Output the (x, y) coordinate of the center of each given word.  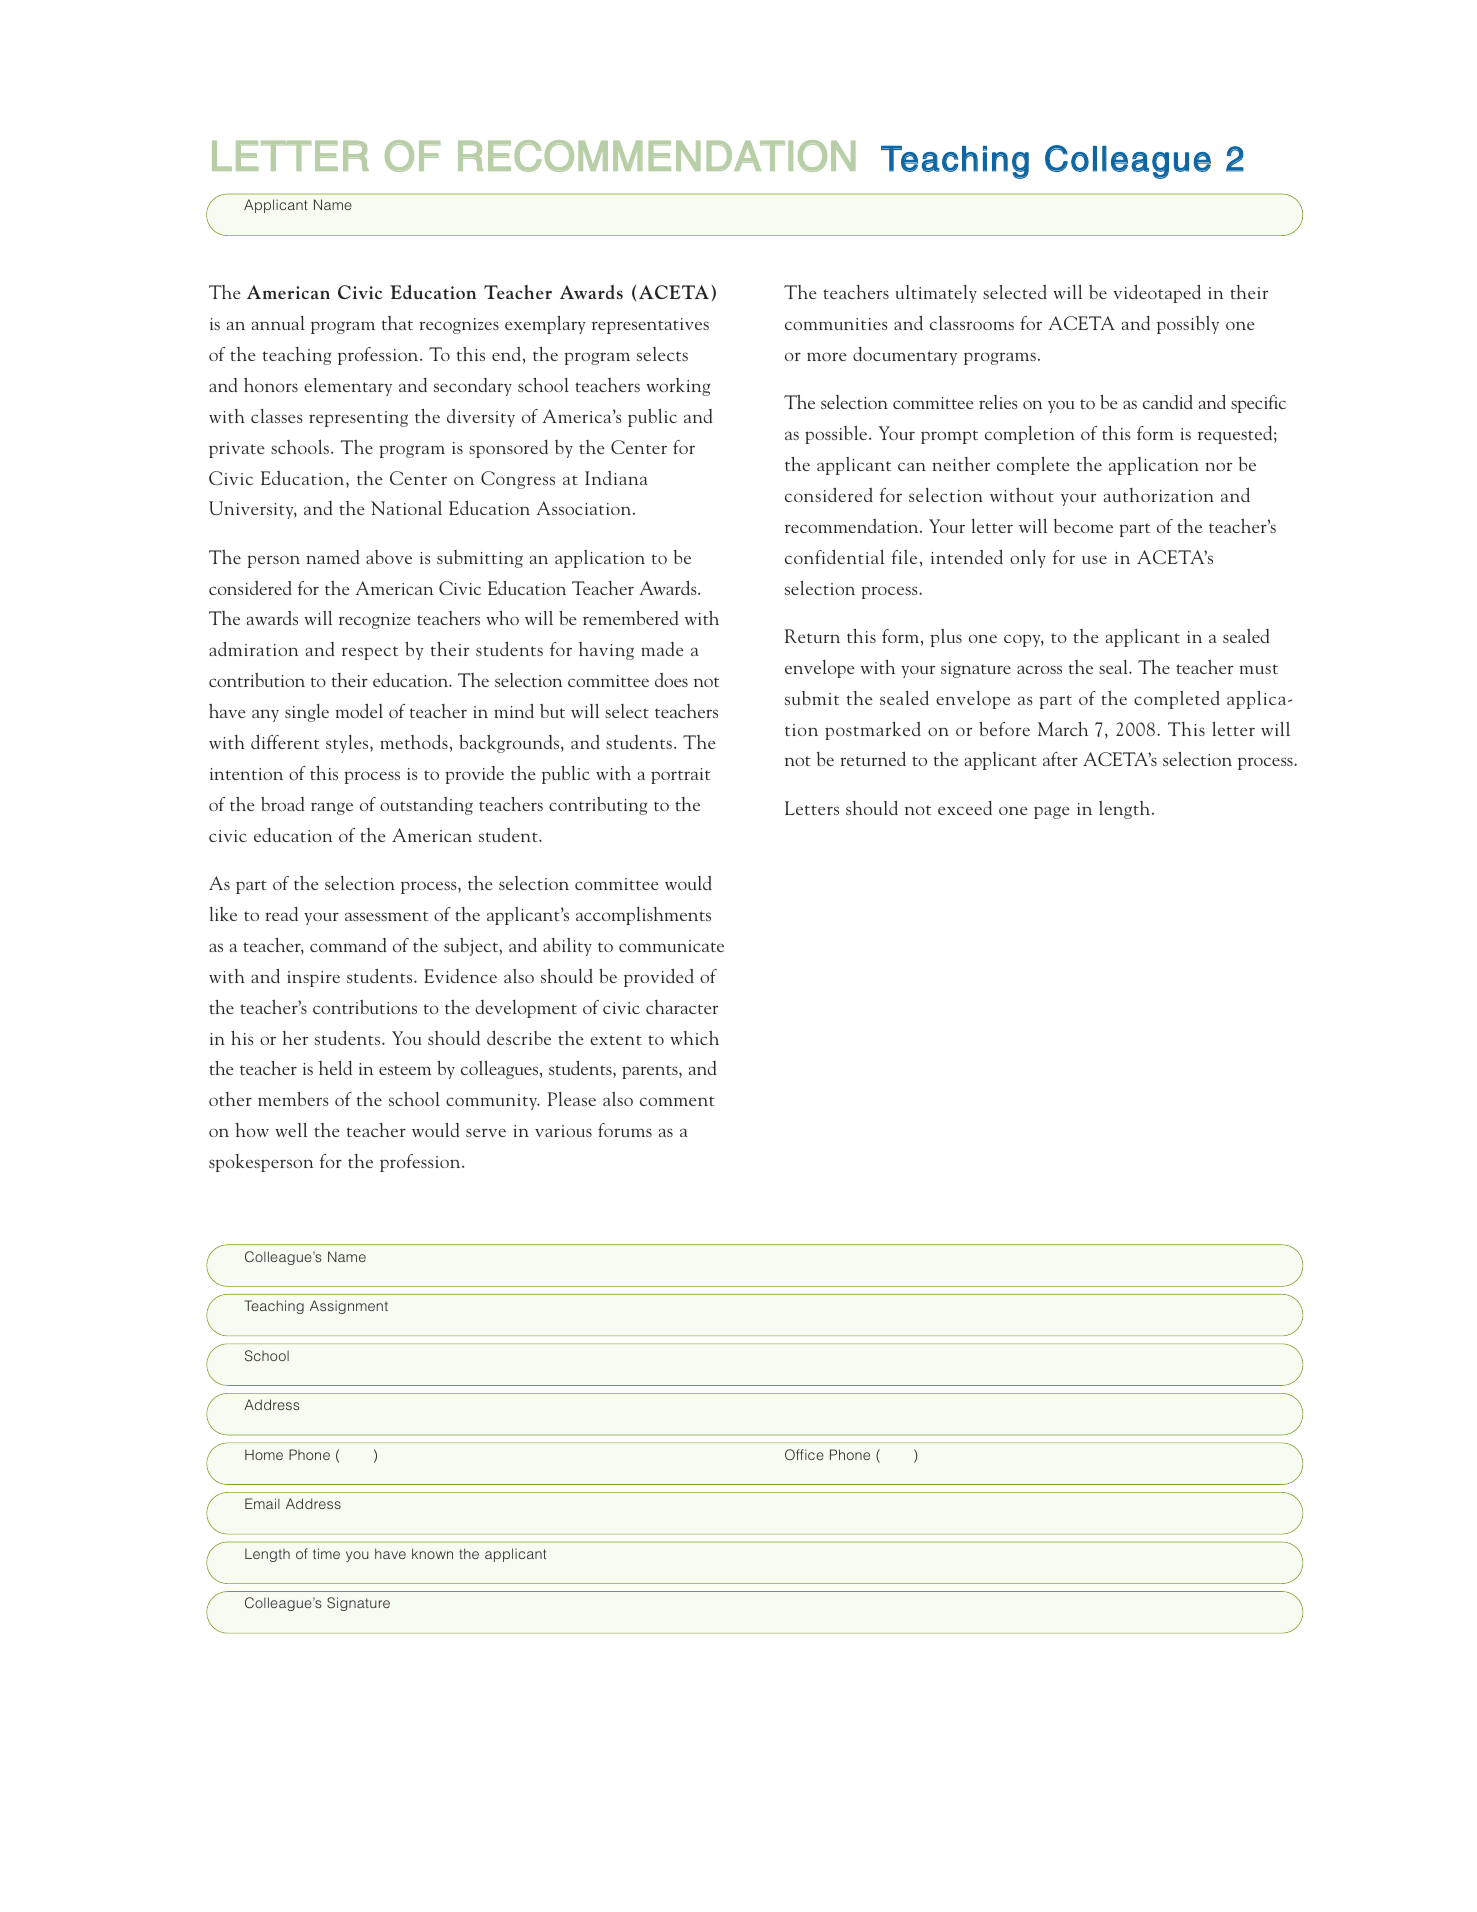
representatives (650, 326)
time (326, 1553)
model (359, 710)
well (291, 1130)
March (1063, 728)
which (694, 1038)
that (397, 323)
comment (677, 1101)
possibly (1188, 325)
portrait (680, 776)
